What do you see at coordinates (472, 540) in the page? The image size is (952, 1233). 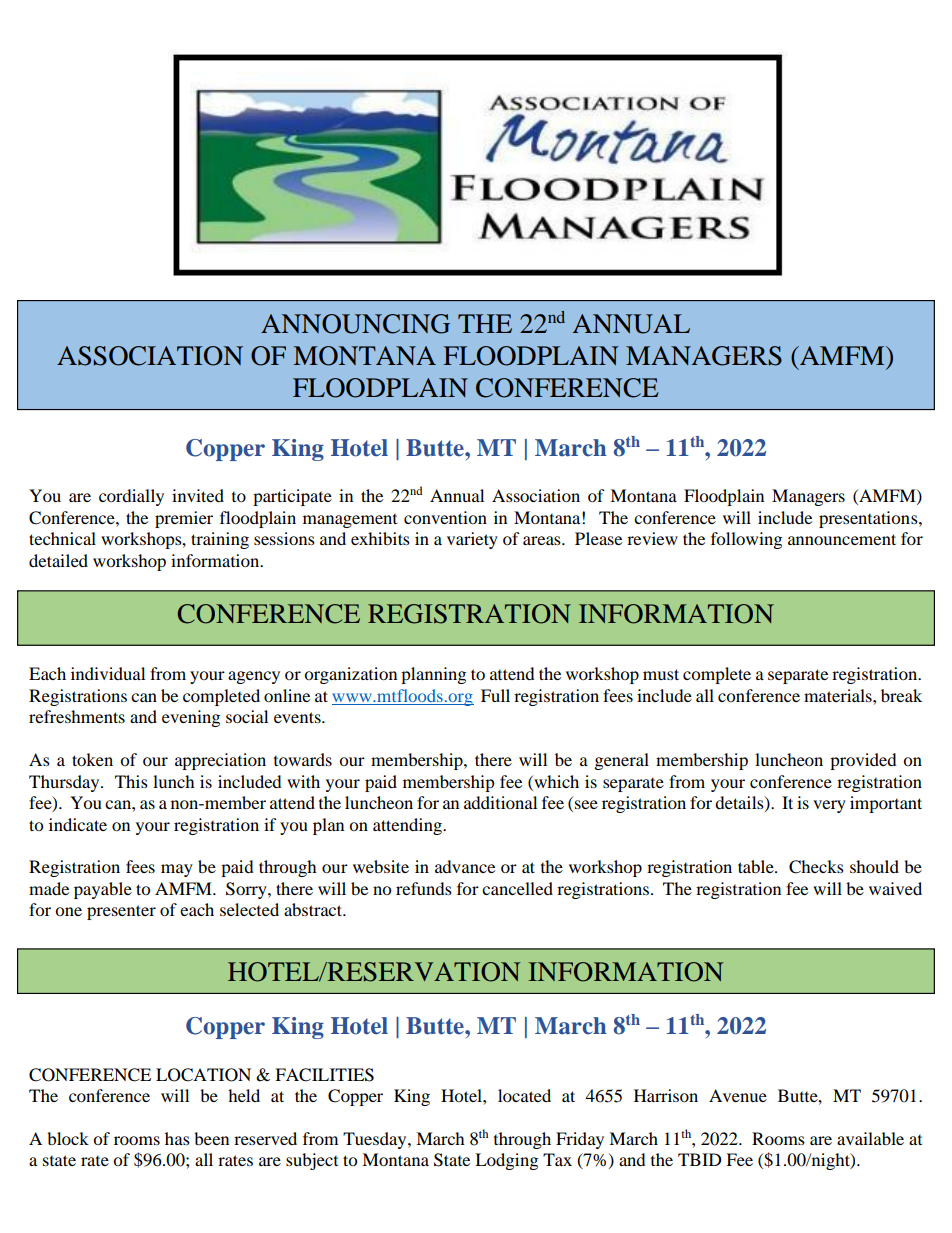 I see `variety` at bounding box center [472, 540].
